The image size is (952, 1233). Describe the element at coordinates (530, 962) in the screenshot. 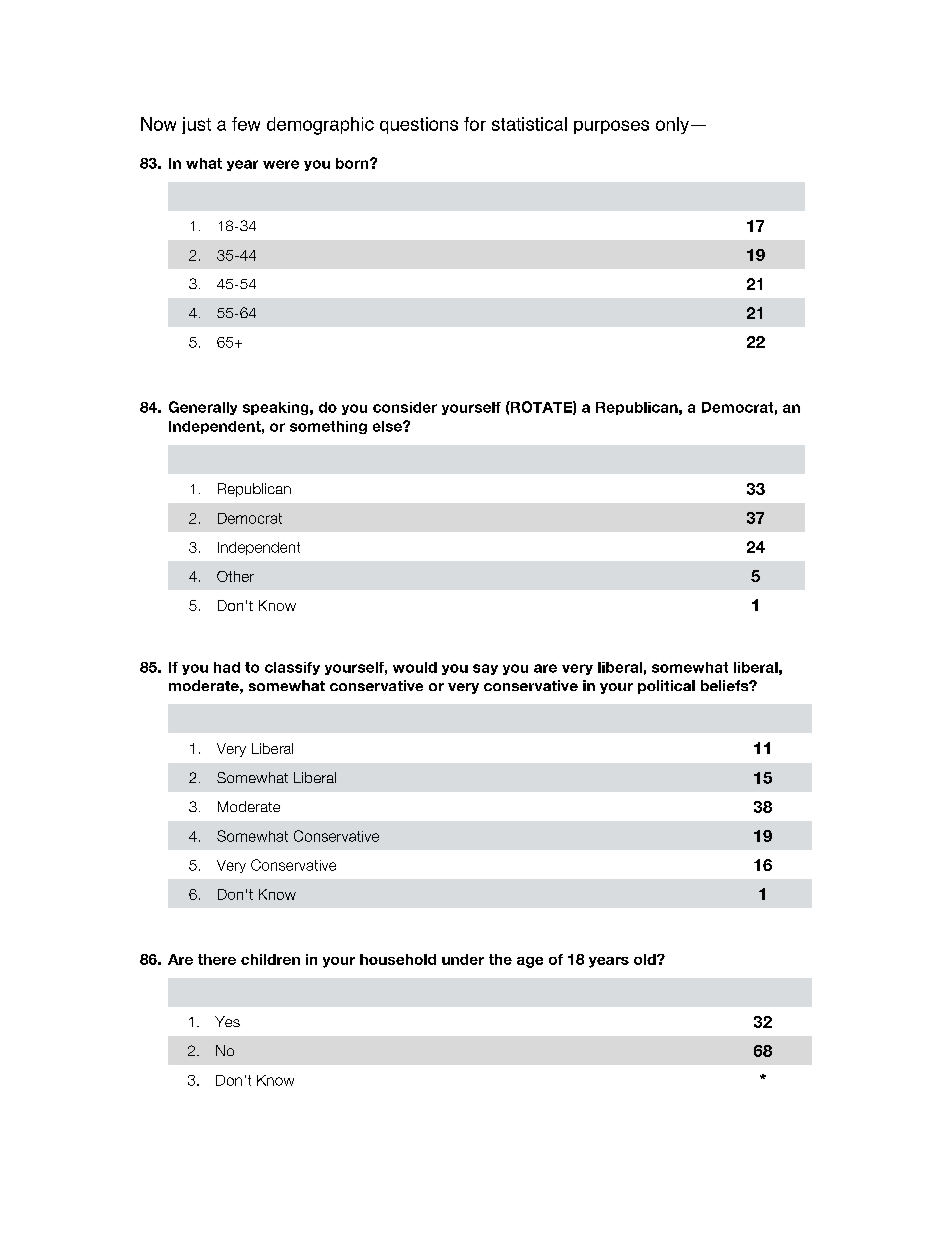

I see `age` at that location.
